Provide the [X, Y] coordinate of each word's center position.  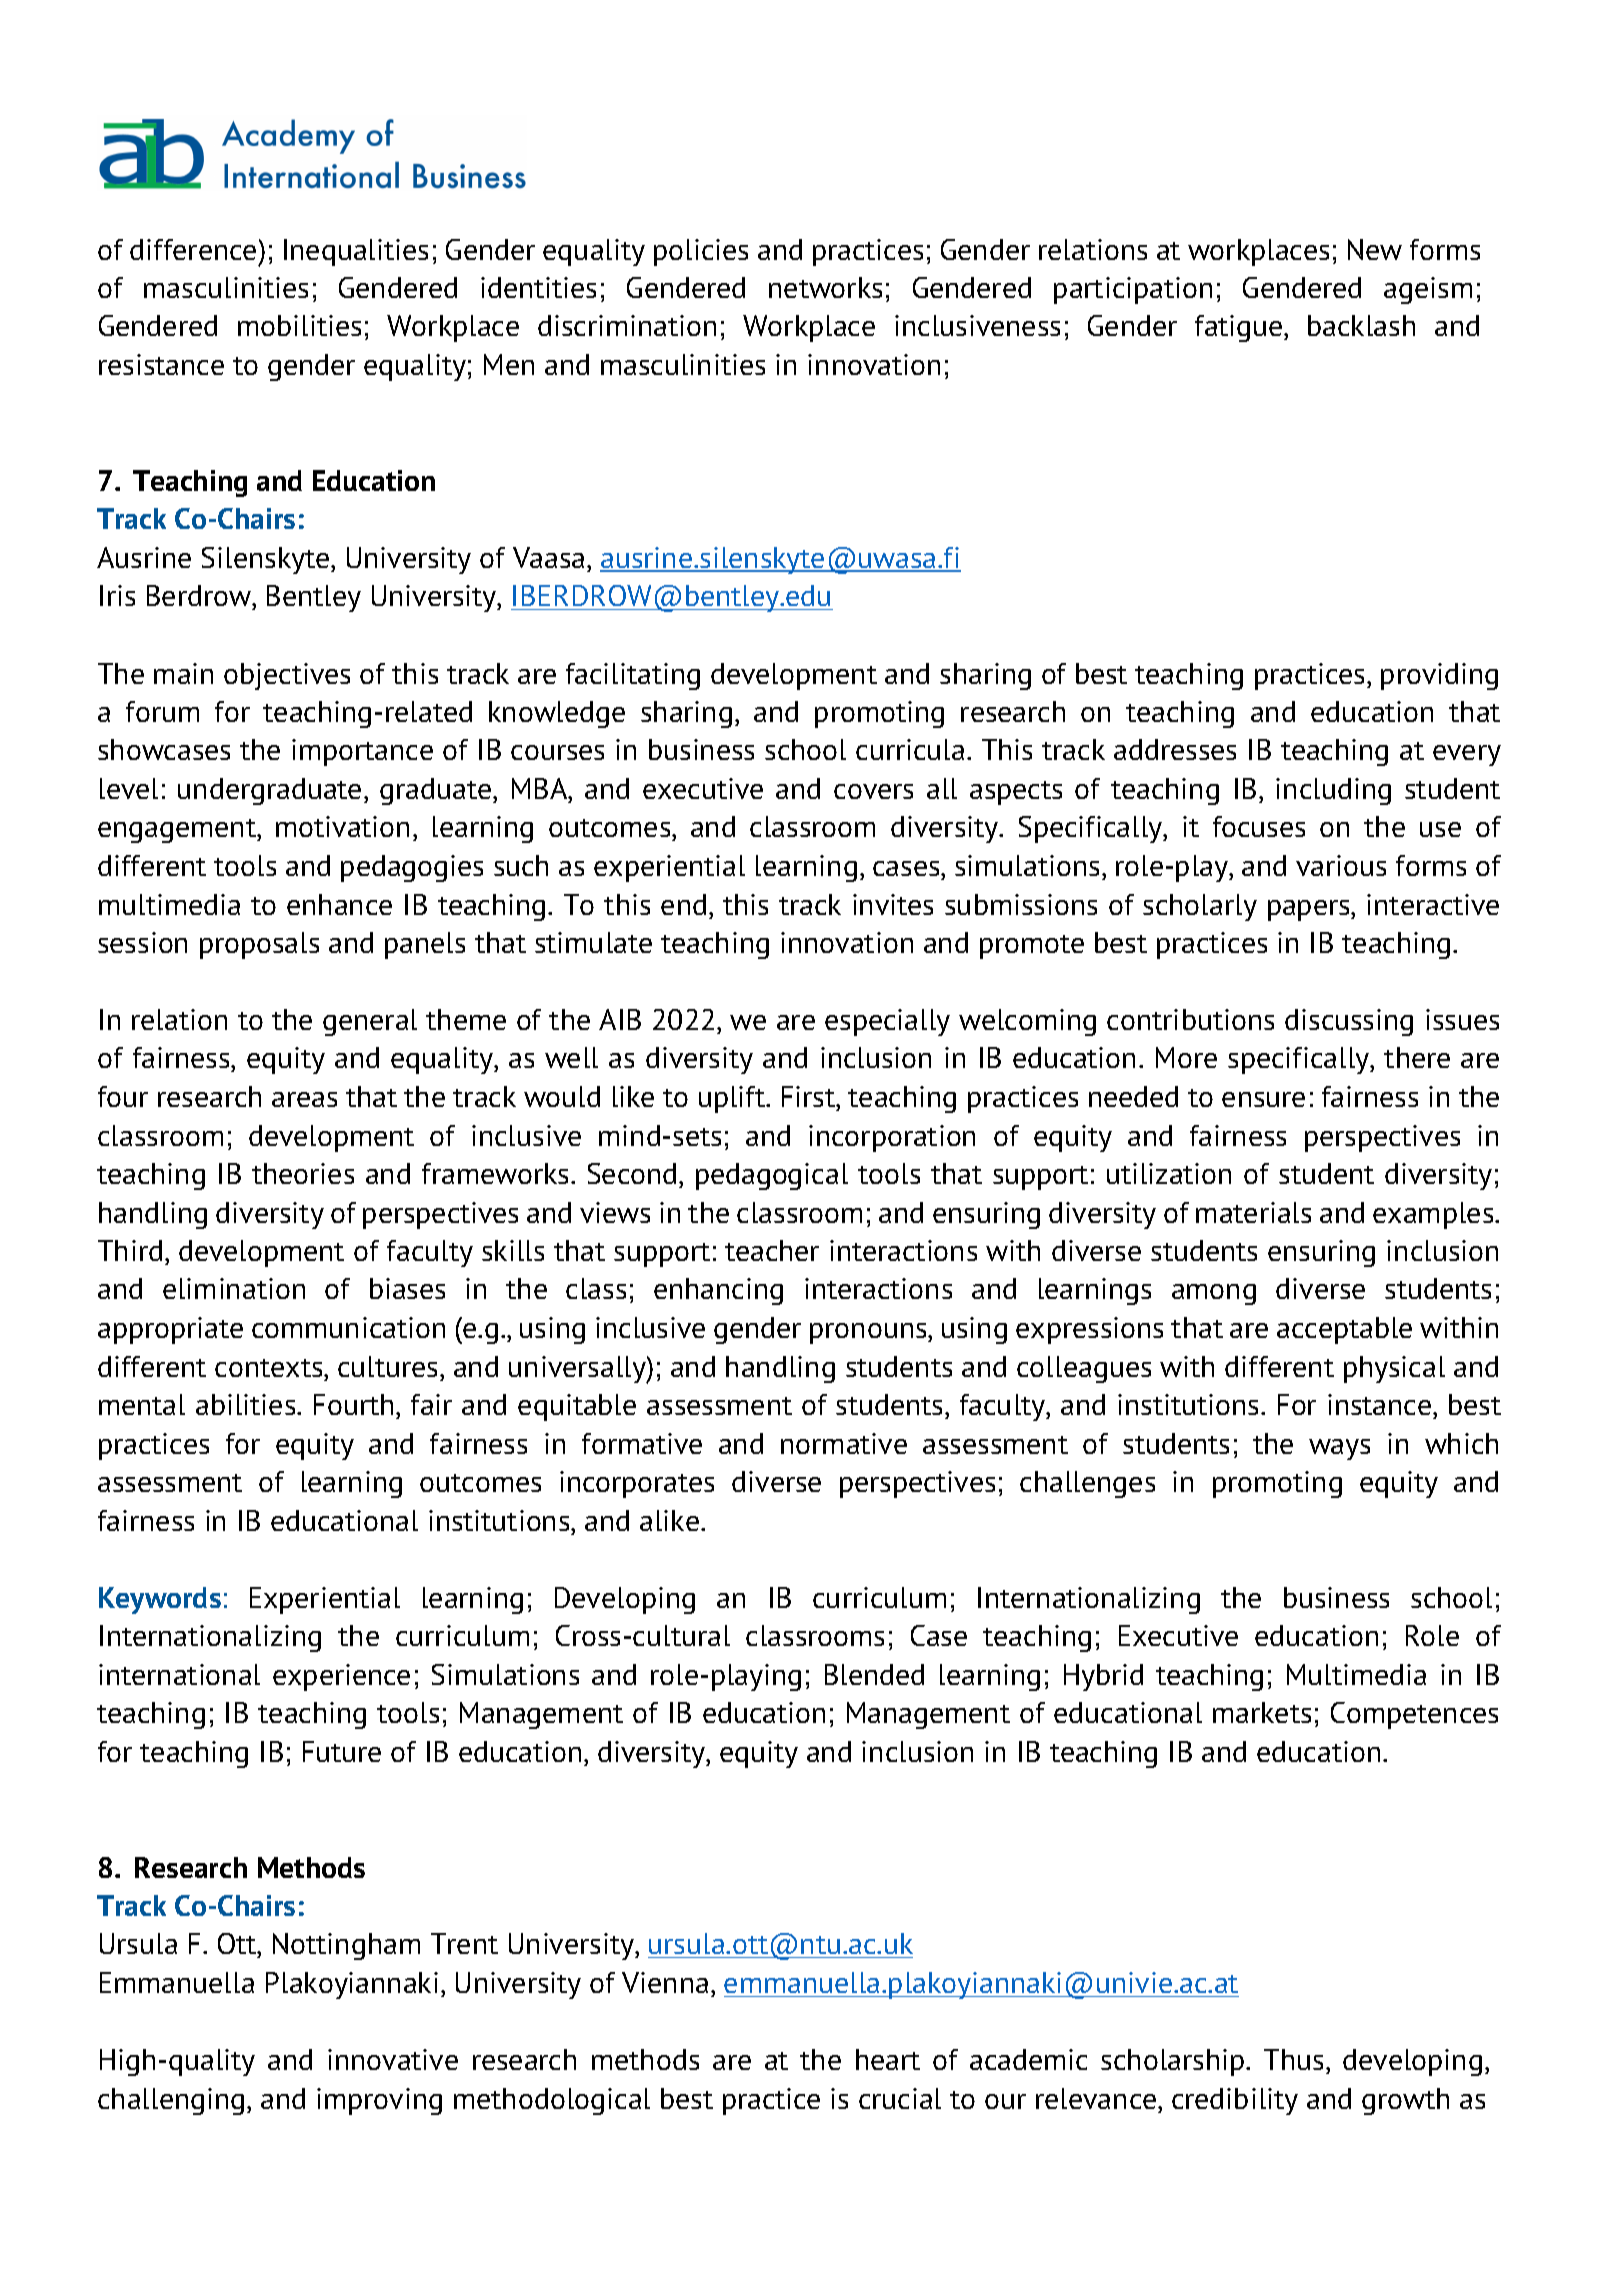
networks [825, 287]
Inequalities [356, 252]
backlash [1361, 325]
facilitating [633, 676]
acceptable [1344, 1330]
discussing [1349, 1022]
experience [341, 1677]
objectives [287, 676]
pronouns [869, 1333]
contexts [270, 1368]
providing [1439, 676]
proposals [259, 945]
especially [887, 1022]
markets [1262, 1712]
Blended [874, 1674]
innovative [393, 2059]
